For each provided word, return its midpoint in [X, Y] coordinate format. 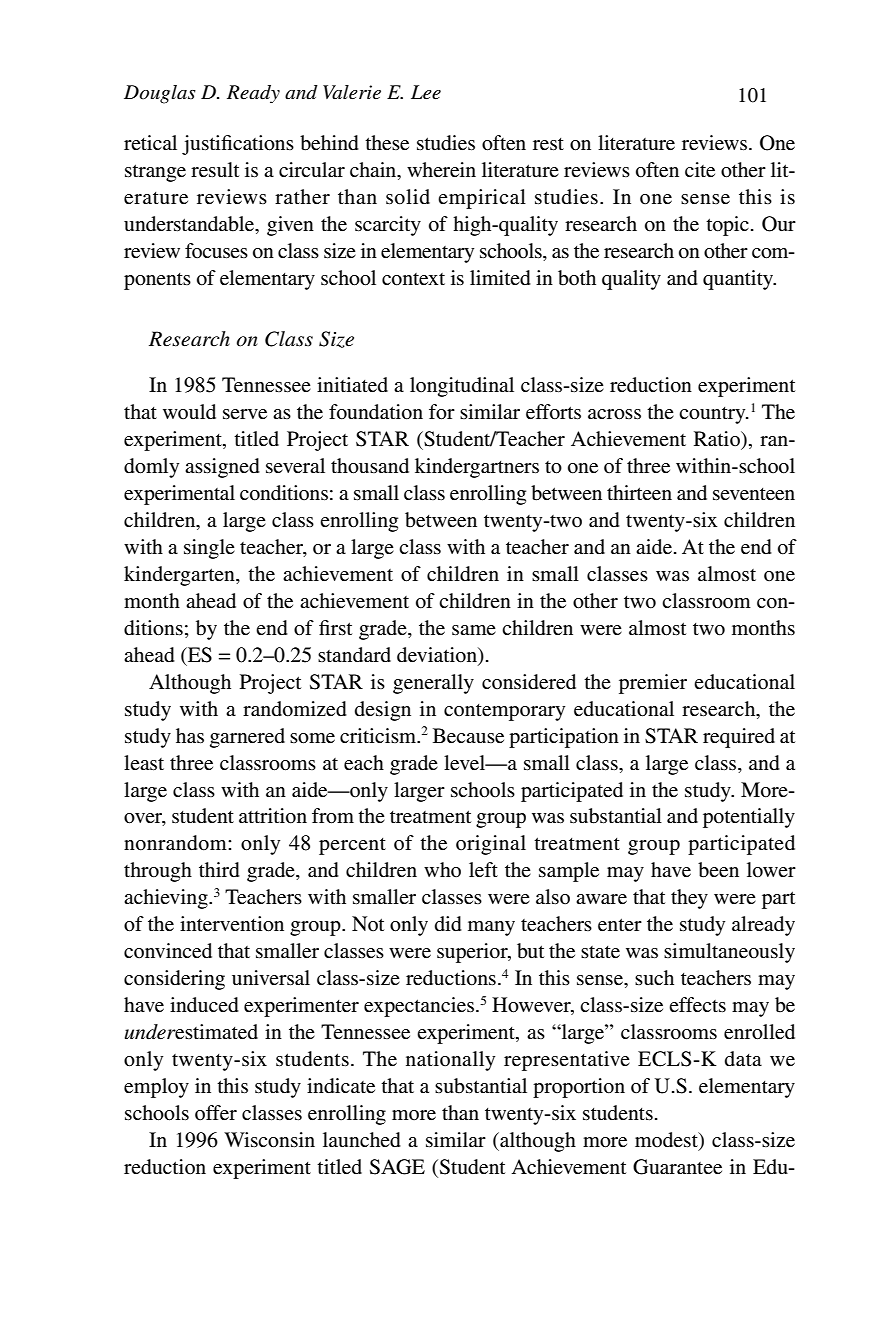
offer [216, 1113]
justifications [238, 145]
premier [653, 684]
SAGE [397, 1167]
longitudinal [462, 387]
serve [245, 414]
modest [667, 1140]
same [474, 630]
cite [700, 169]
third [219, 870]
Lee [426, 92]
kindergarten [180, 576]
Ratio [718, 439]
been [718, 870]
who [442, 869]
